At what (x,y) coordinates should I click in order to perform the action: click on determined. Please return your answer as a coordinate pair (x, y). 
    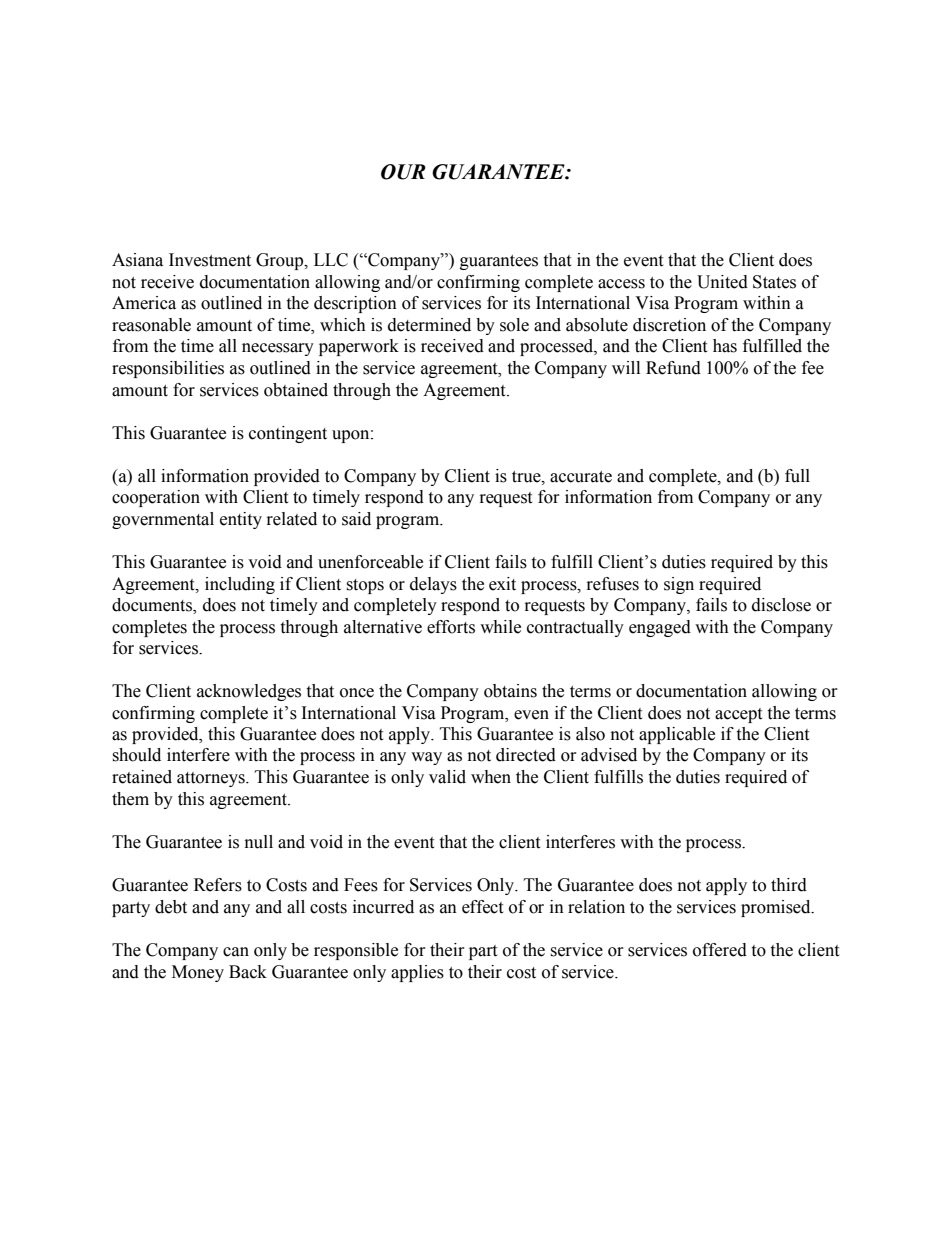
    Looking at the image, I should click on (429, 325).
